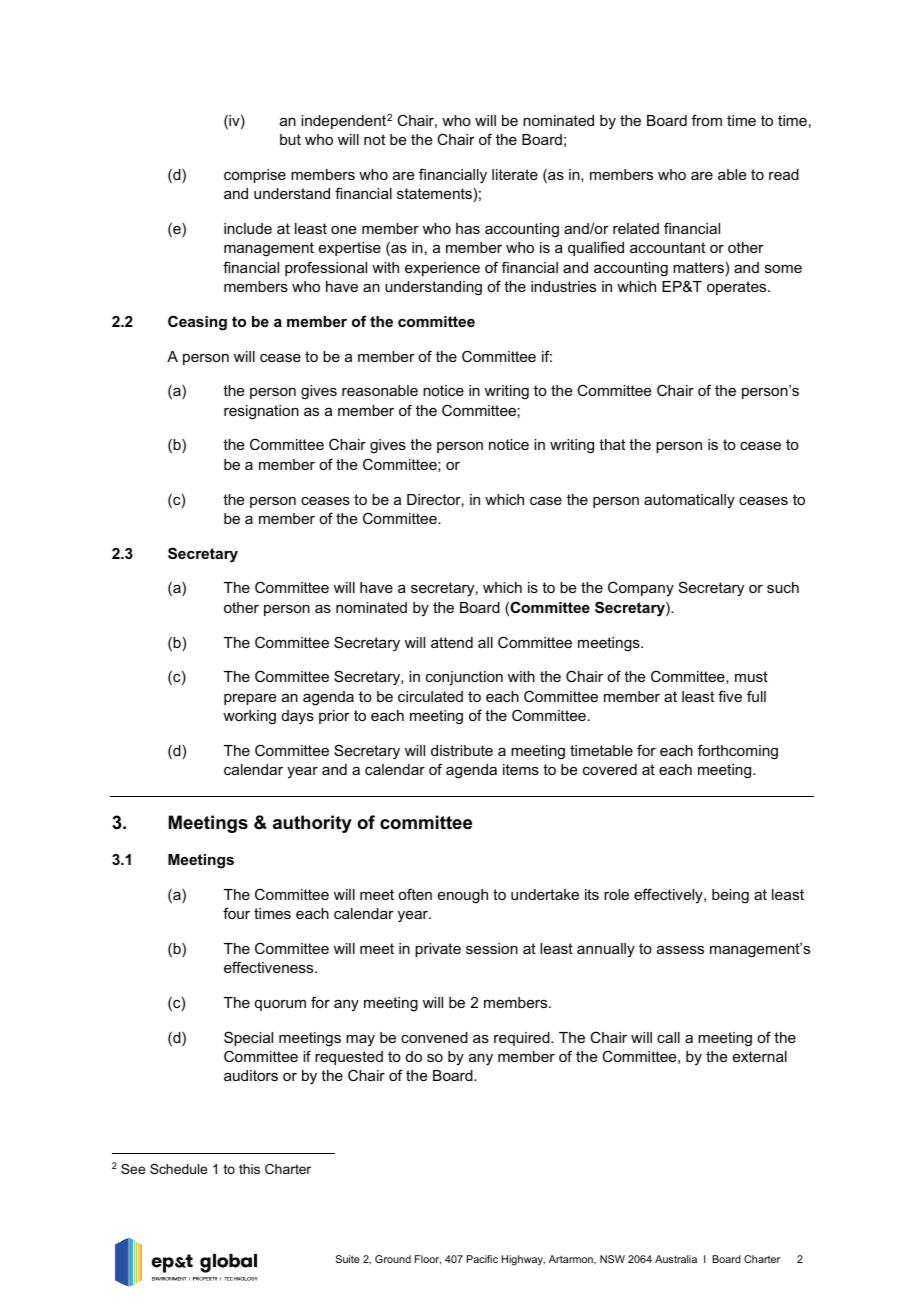 Image resolution: width=924 pixels, height=1308 pixels. Describe the element at coordinates (442, 269) in the screenshot. I see `experience` at that location.
